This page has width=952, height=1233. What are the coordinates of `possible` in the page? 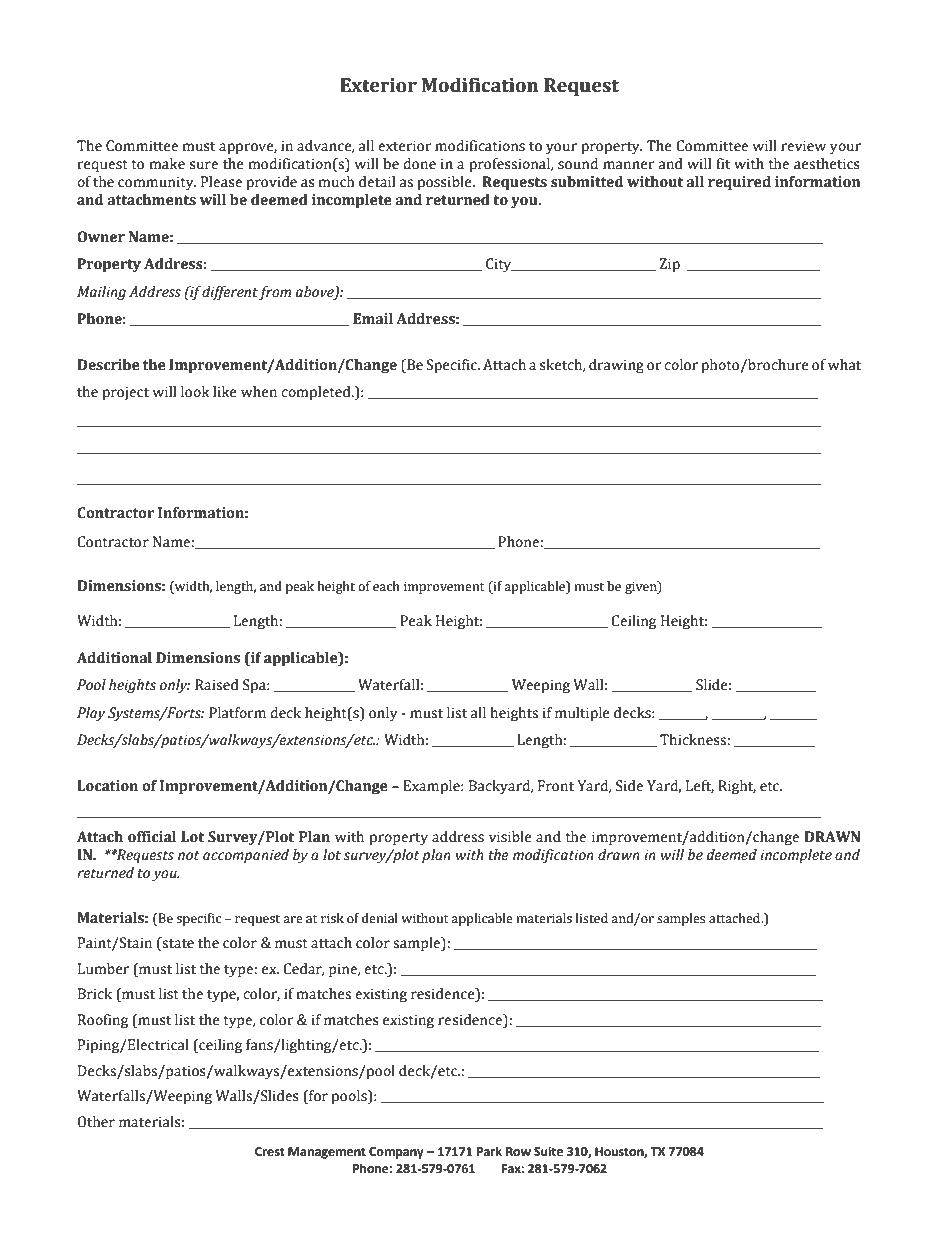 It's located at (446, 183).
